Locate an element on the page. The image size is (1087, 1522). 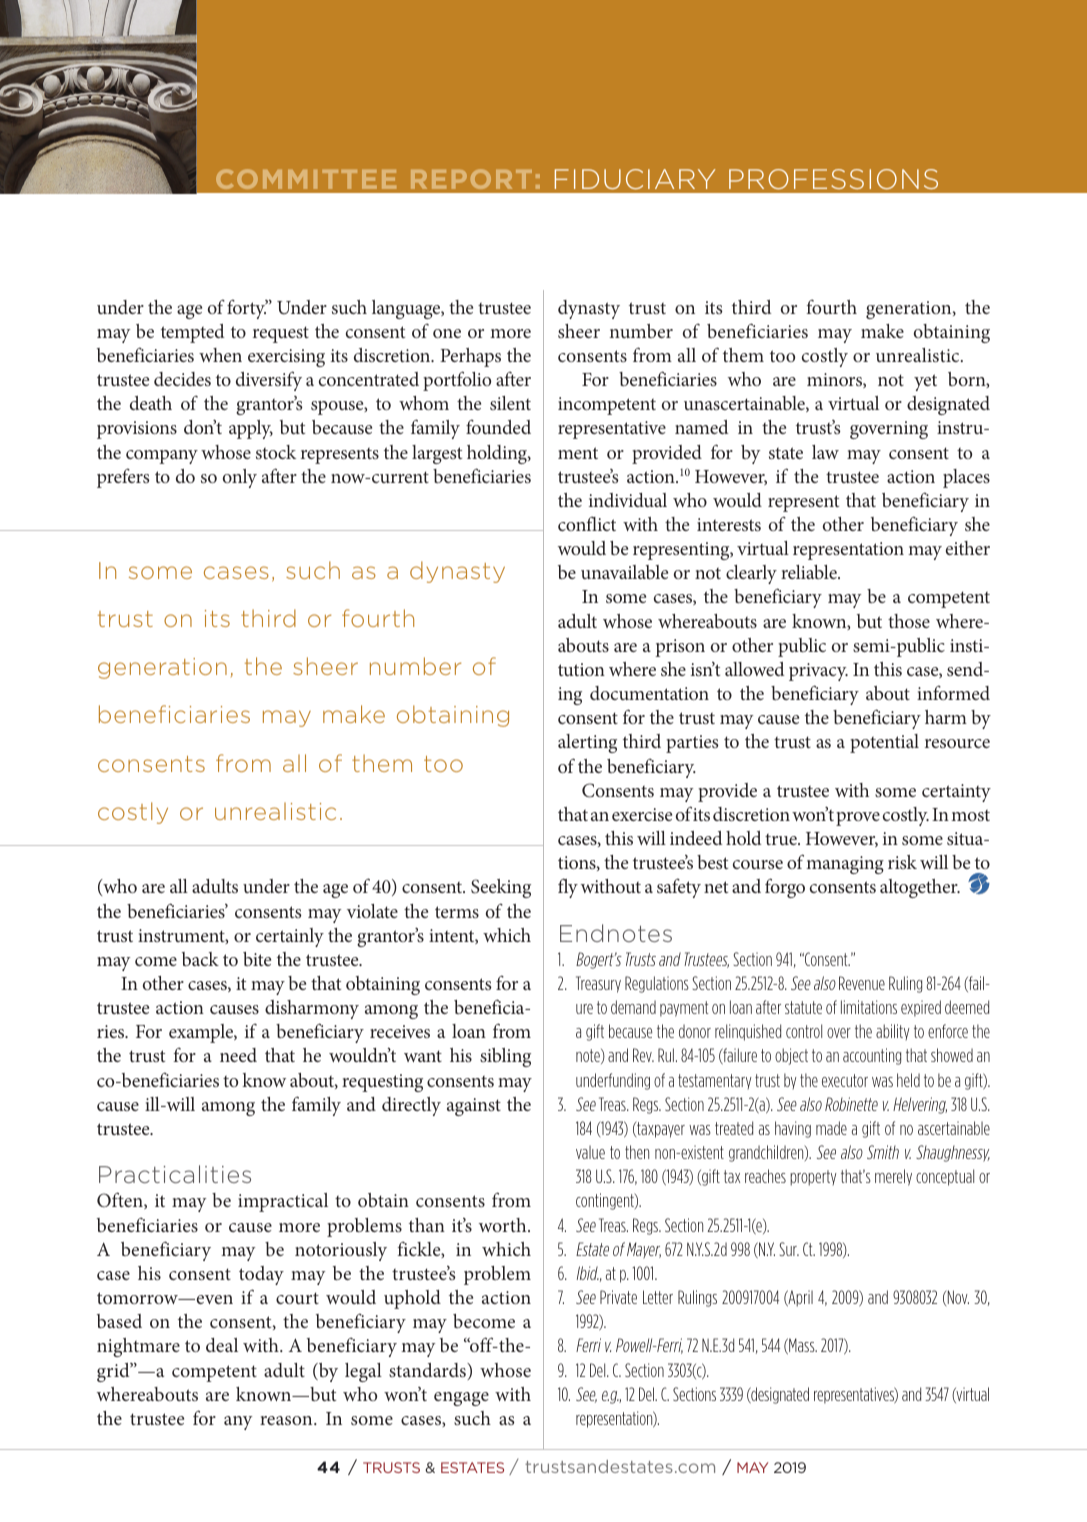
COMMITTEE is located at coordinates (306, 179).
